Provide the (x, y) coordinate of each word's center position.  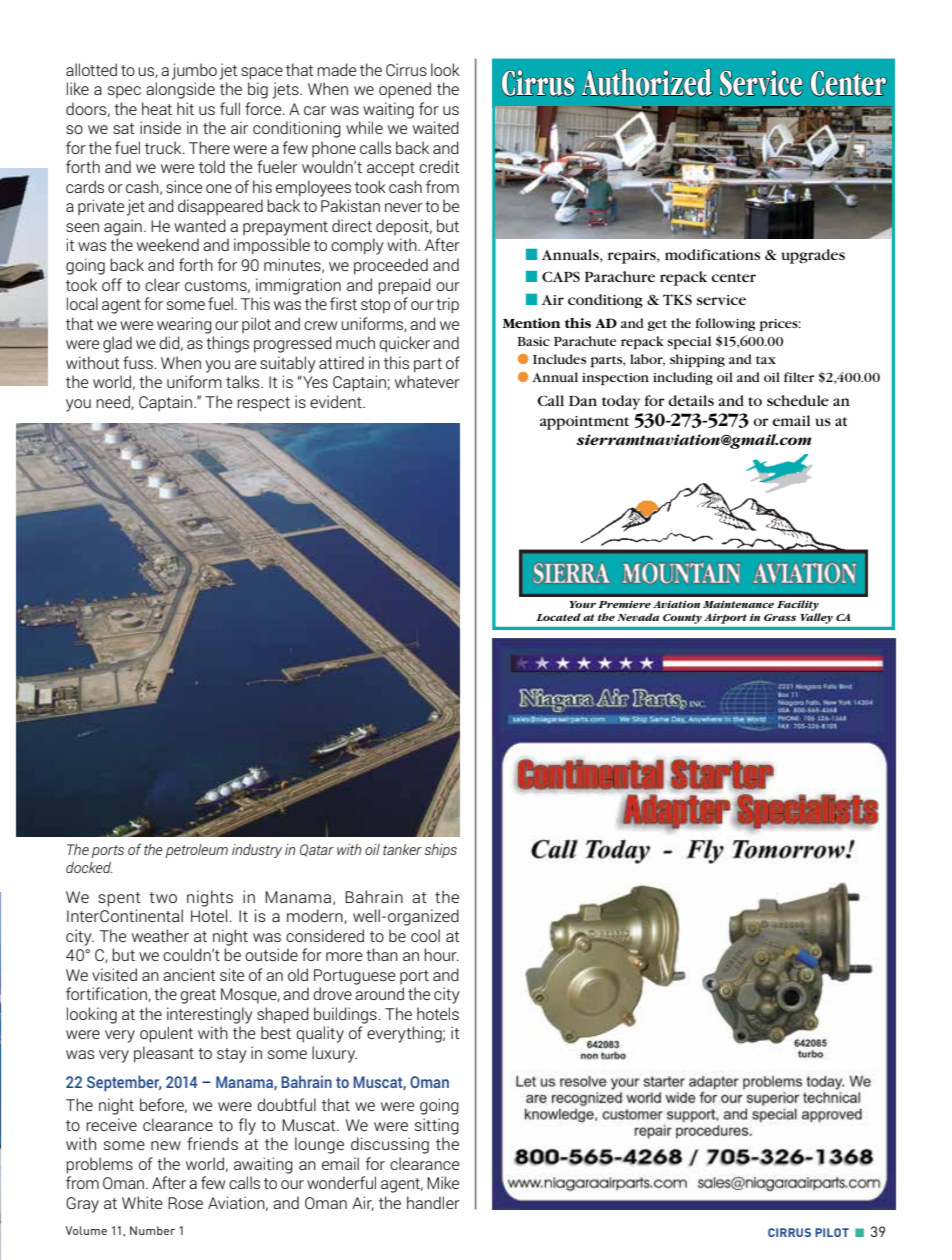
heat (157, 108)
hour (441, 954)
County (682, 619)
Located (558, 617)
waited (436, 127)
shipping (697, 360)
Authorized (647, 82)
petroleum (197, 851)
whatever (427, 381)
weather (160, 935)
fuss (138, 362)
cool (425, 935)
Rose (185, 1203)
